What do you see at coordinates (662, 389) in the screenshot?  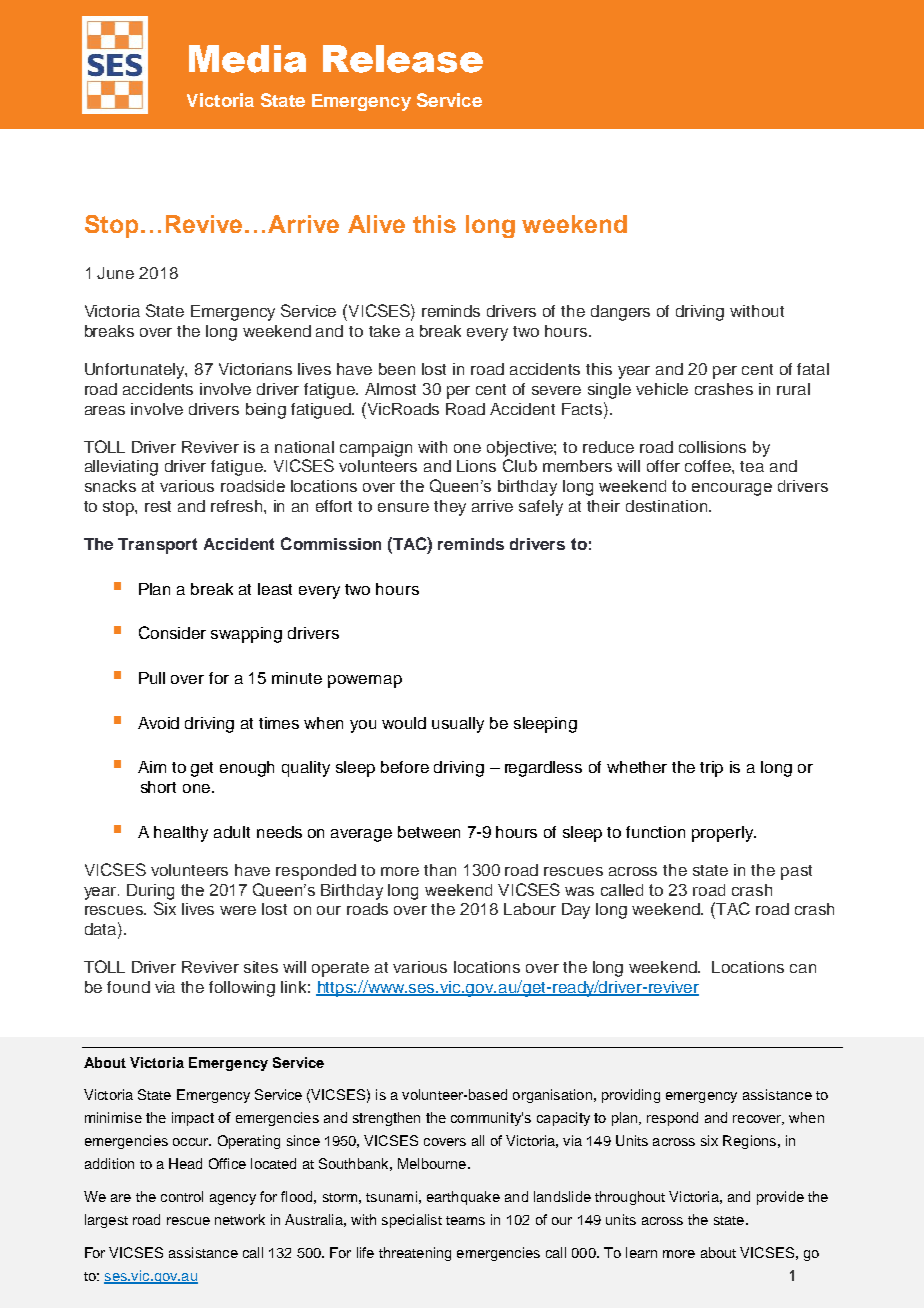 I see `vehicle` at bounding box center [662, 389].
